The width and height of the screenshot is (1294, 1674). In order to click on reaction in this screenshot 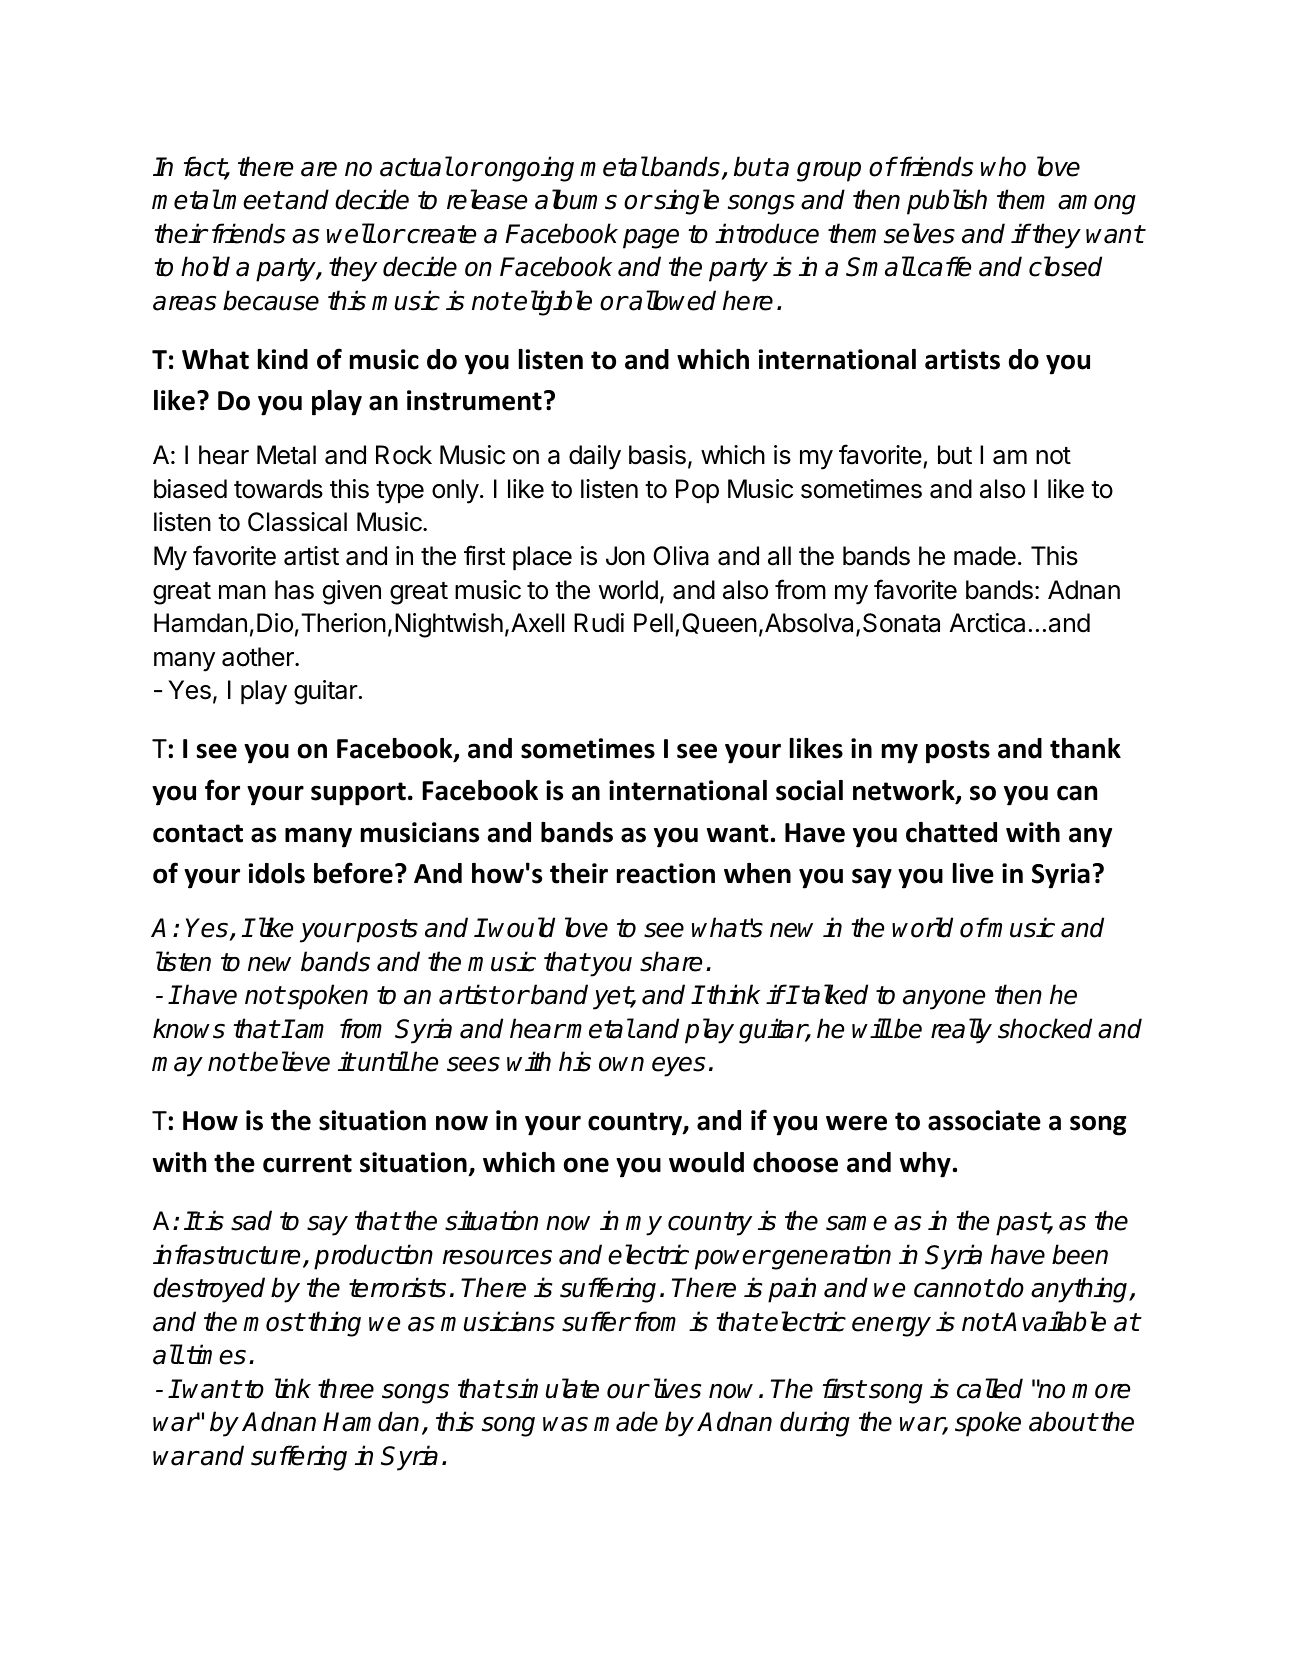, I will do `click(666, 873)`.
